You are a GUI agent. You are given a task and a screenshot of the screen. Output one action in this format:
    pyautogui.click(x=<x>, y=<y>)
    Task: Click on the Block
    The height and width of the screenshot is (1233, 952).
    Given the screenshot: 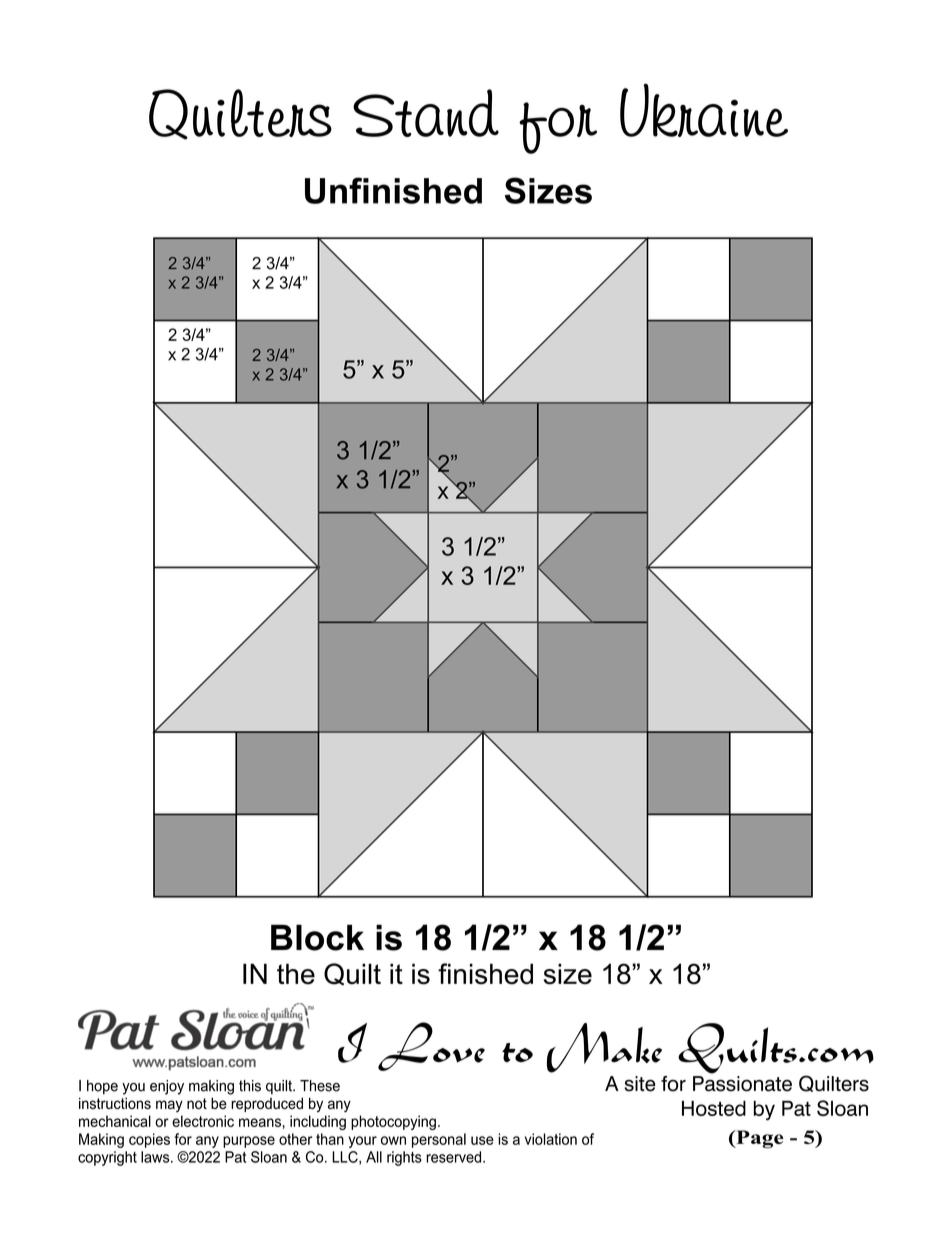 What is the action you would take?
    pyautogui.click(x=317, y=937)
